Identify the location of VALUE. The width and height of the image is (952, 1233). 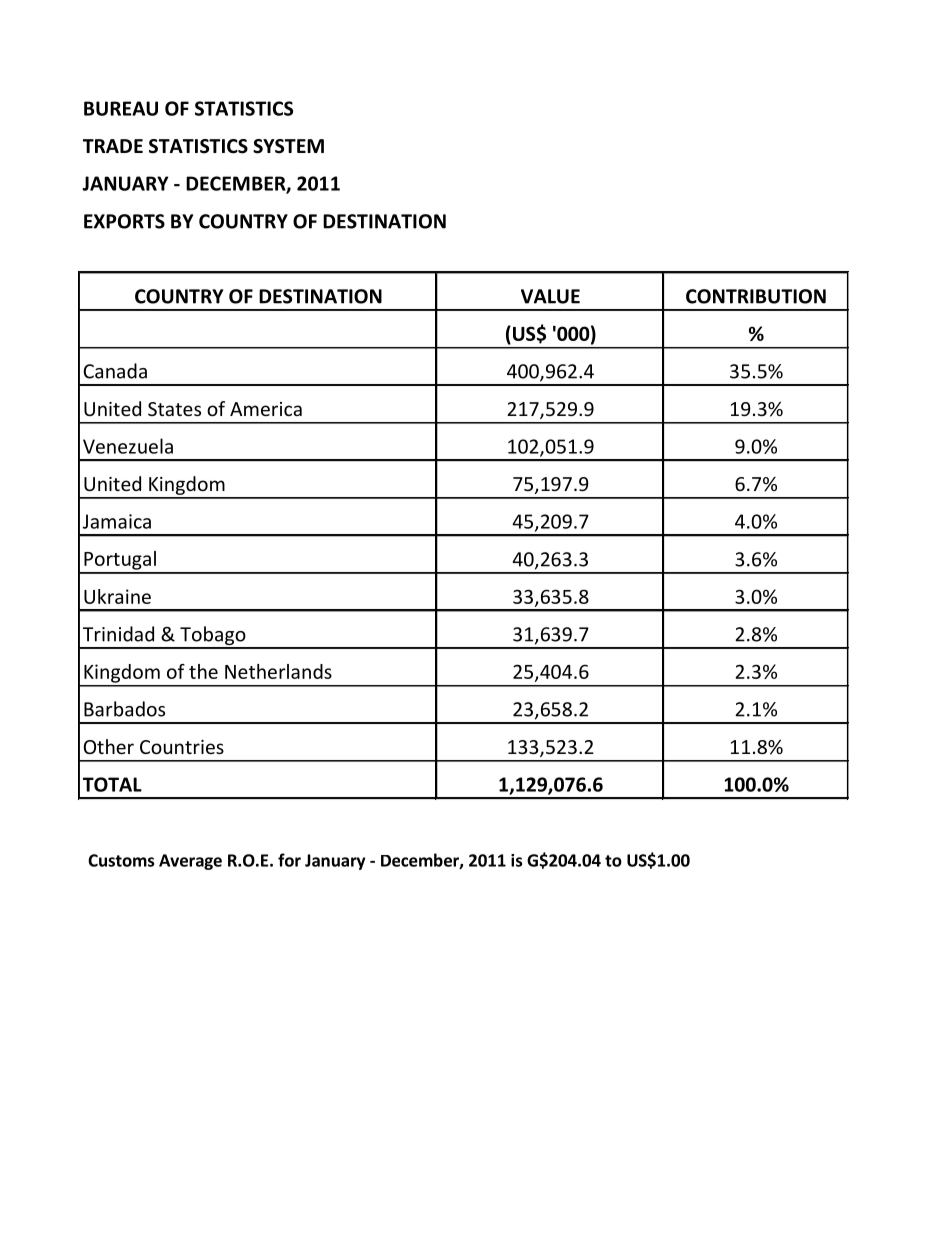
(550, 296).
